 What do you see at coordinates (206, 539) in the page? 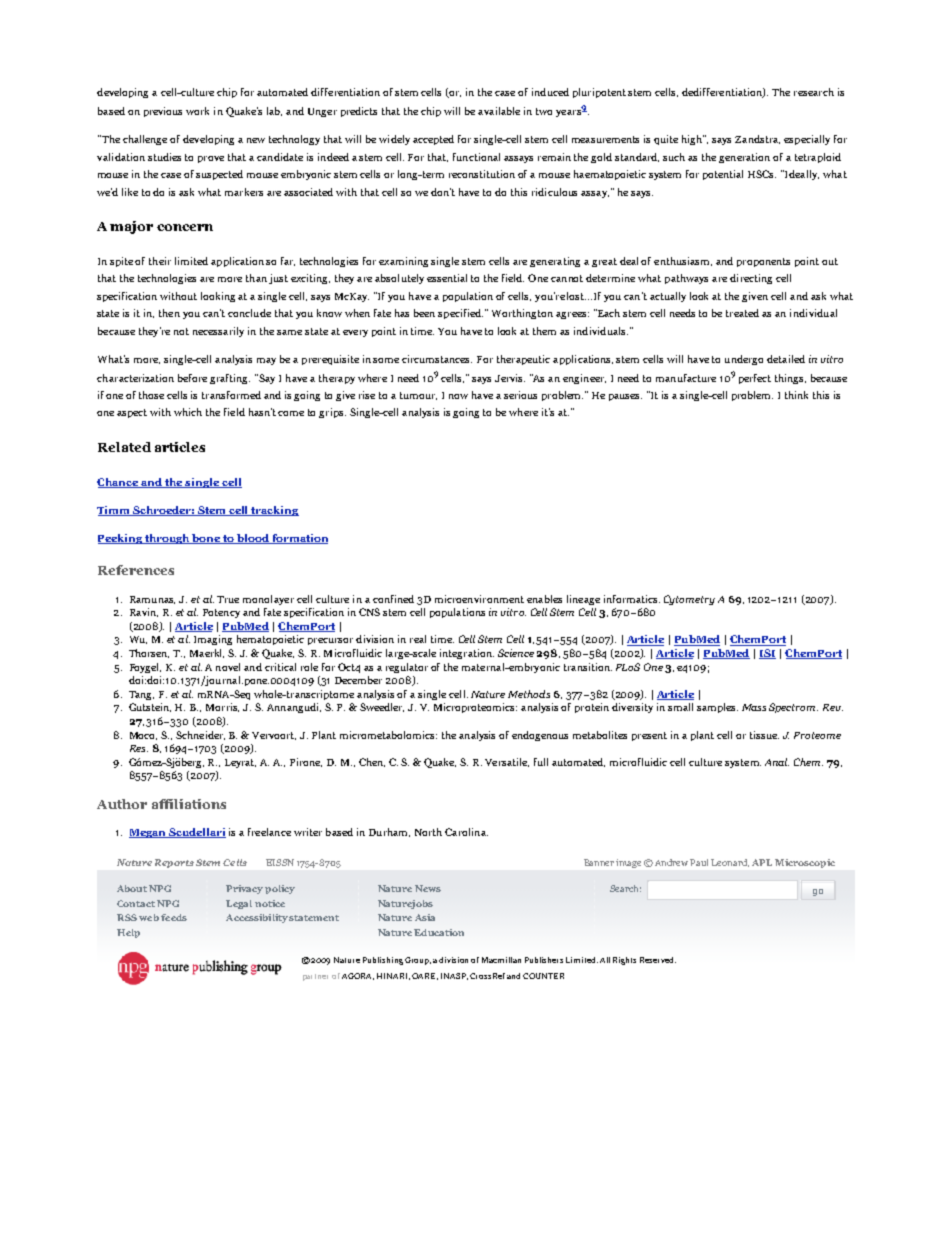
I see `bone` at bounding box center [206, 539].
